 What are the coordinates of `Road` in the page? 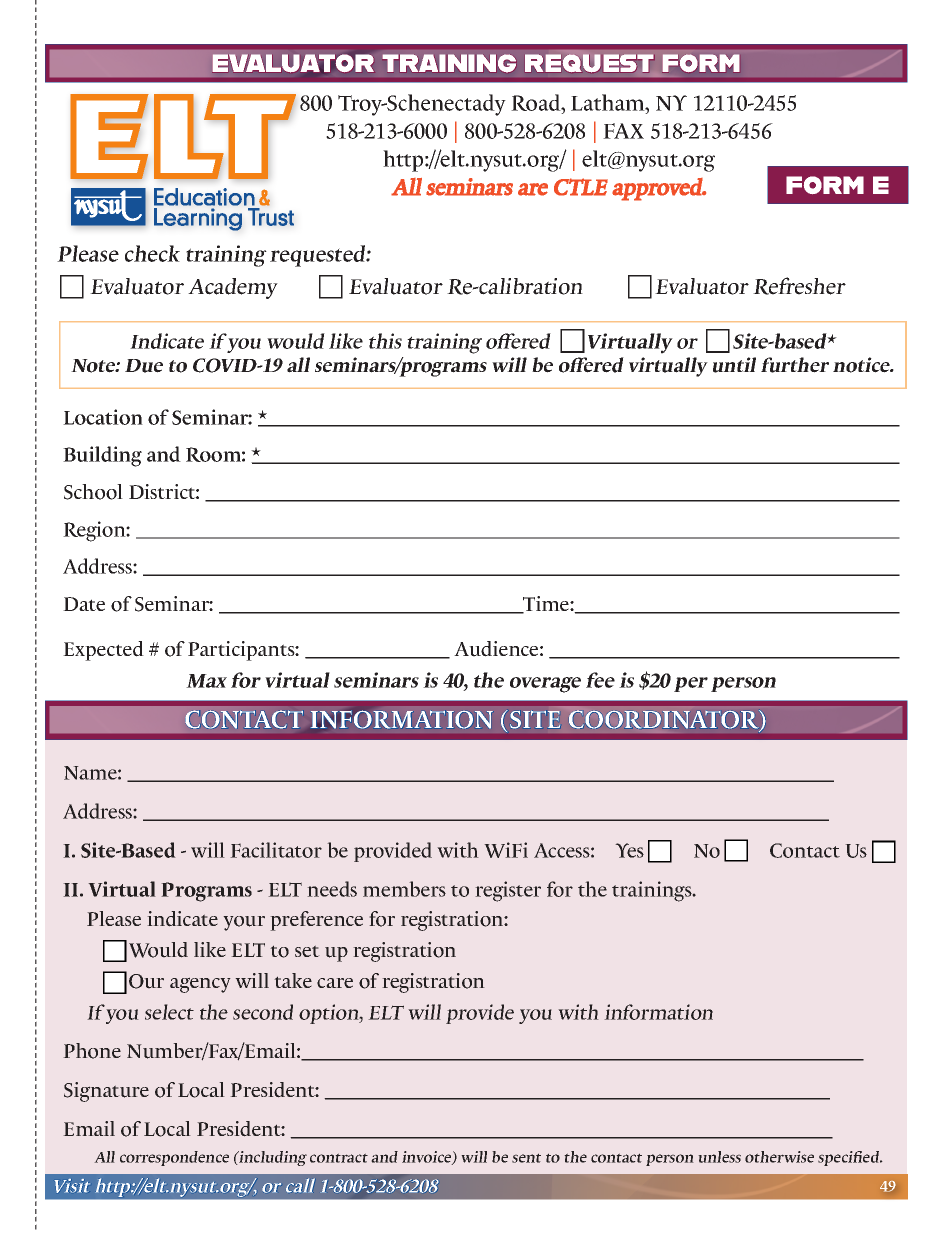 It's located at (537, 102).
